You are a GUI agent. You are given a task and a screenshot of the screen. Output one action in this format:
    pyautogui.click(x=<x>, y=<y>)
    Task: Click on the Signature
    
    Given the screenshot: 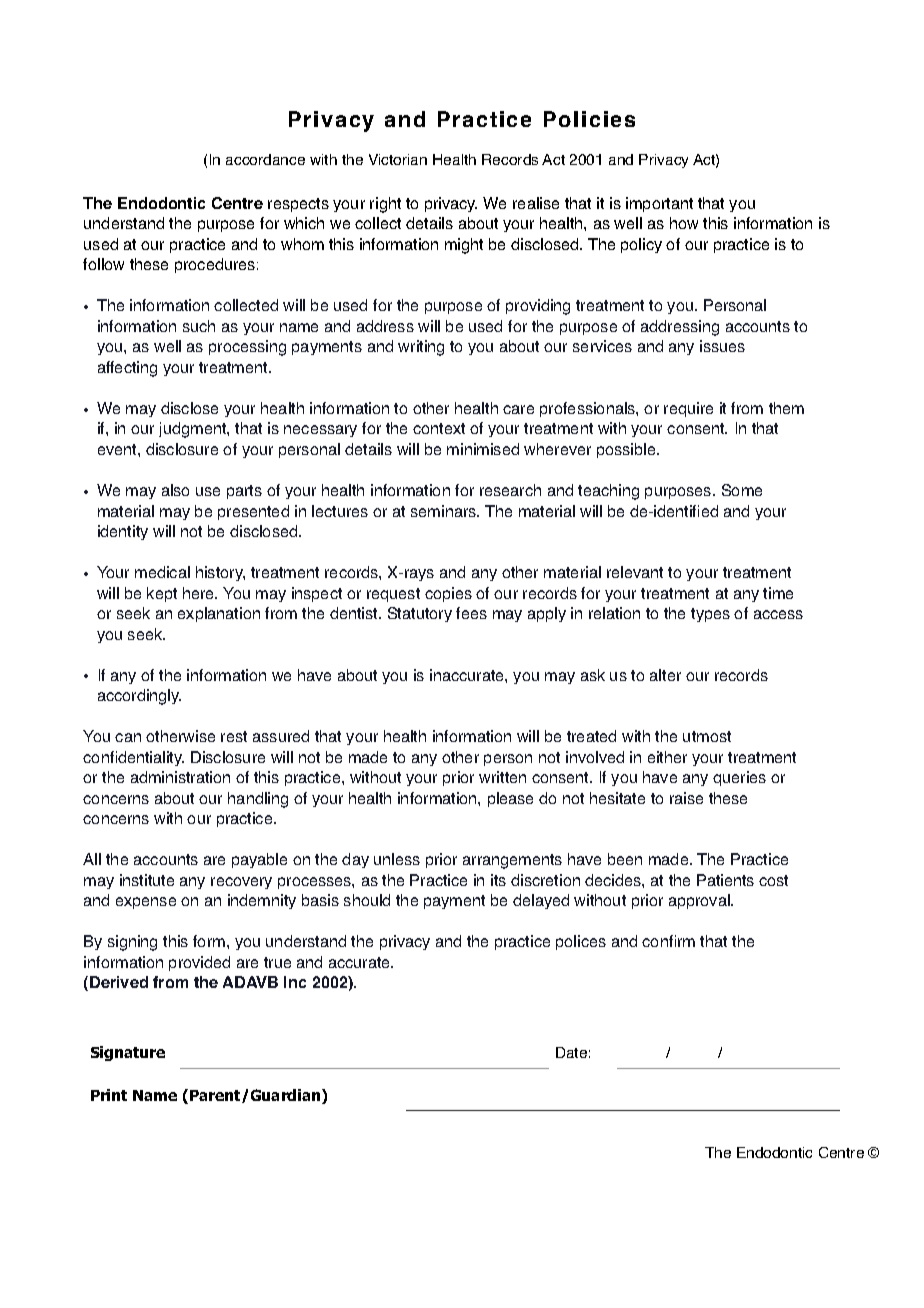 What is the action you would take?
    pyautogui.click(x=128, y=1053)
